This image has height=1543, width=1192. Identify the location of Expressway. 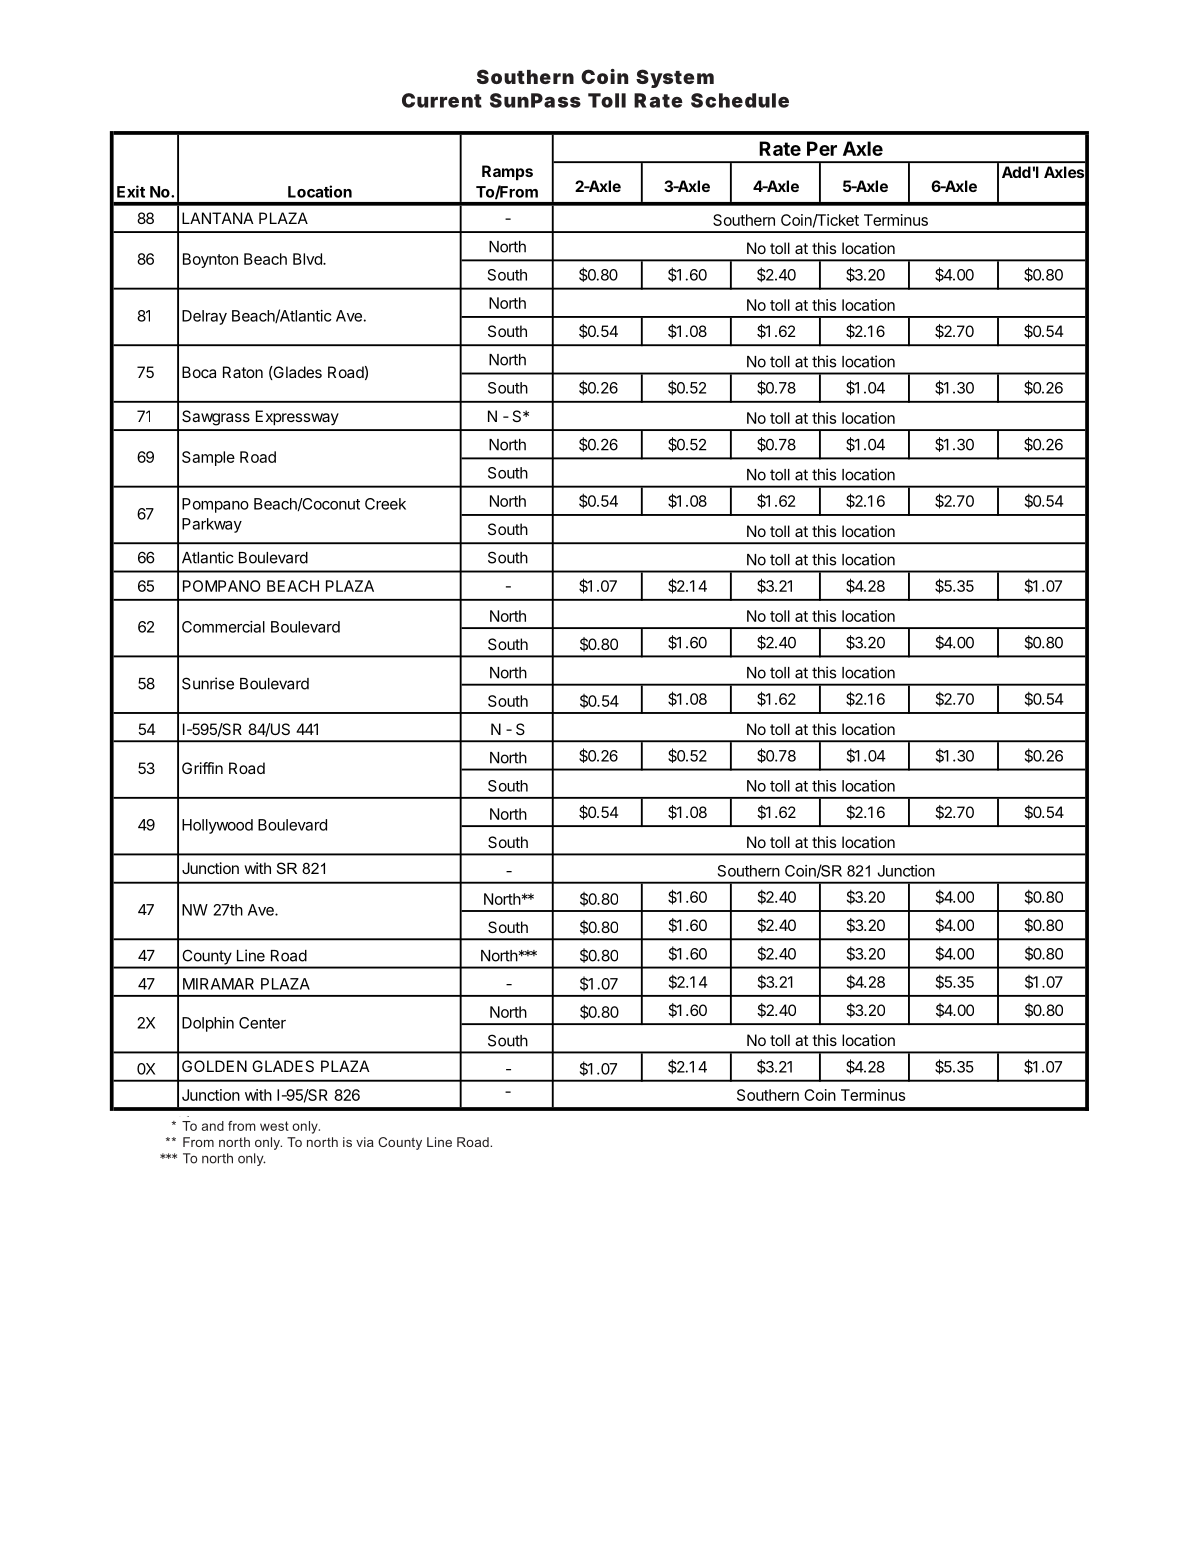
(297, 418).
